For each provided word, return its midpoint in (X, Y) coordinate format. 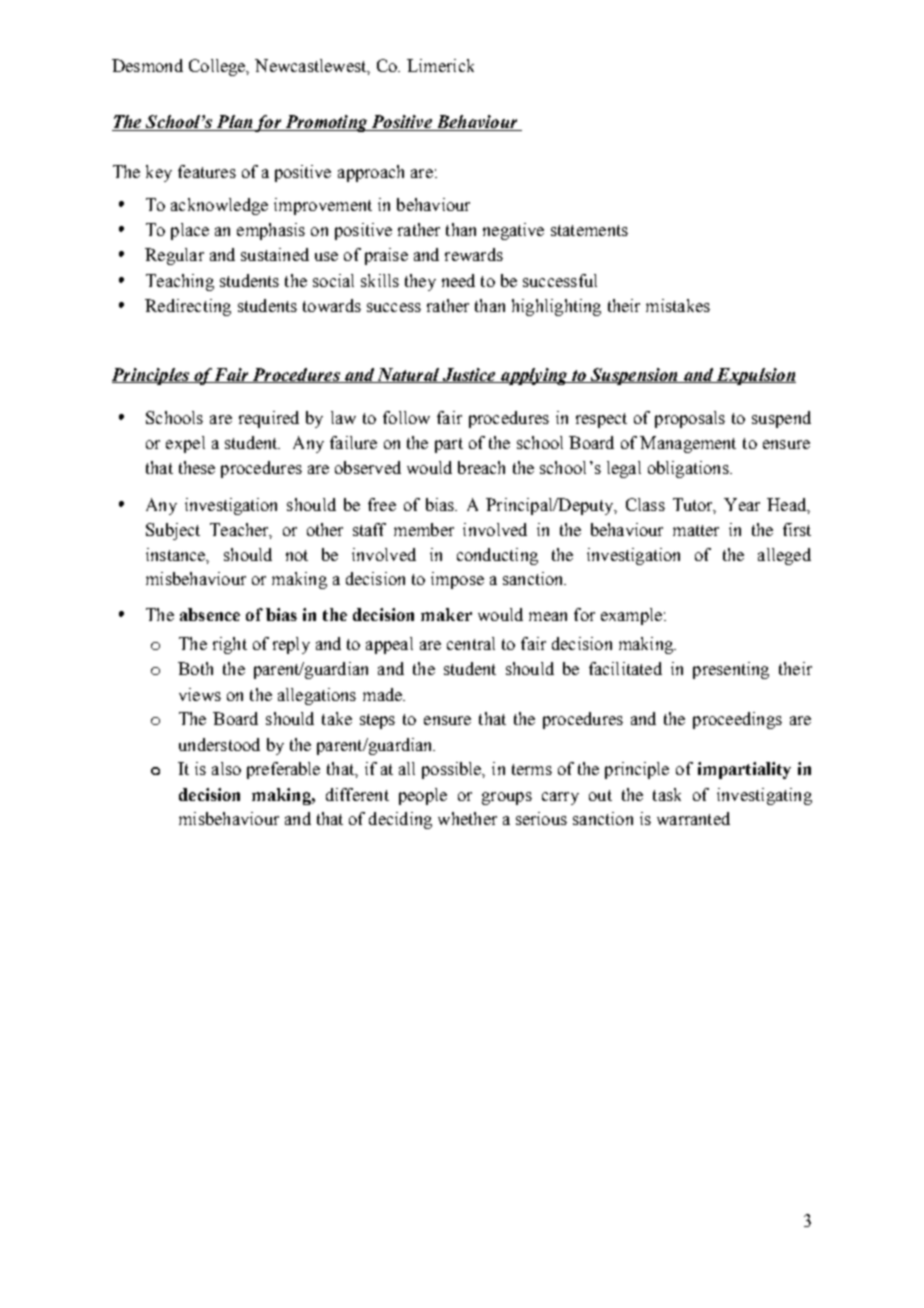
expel (185, 444)
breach (481, 467)
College (218, 67)
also (226, 768)
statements (589, 230)
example (633, 616)
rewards (474, 254)
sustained (275, 254)
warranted (693, 818)
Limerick (440, 65)
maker (446, 614)
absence (210, 614)
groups (507, 798)
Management (688, 444)
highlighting (556, 307)
